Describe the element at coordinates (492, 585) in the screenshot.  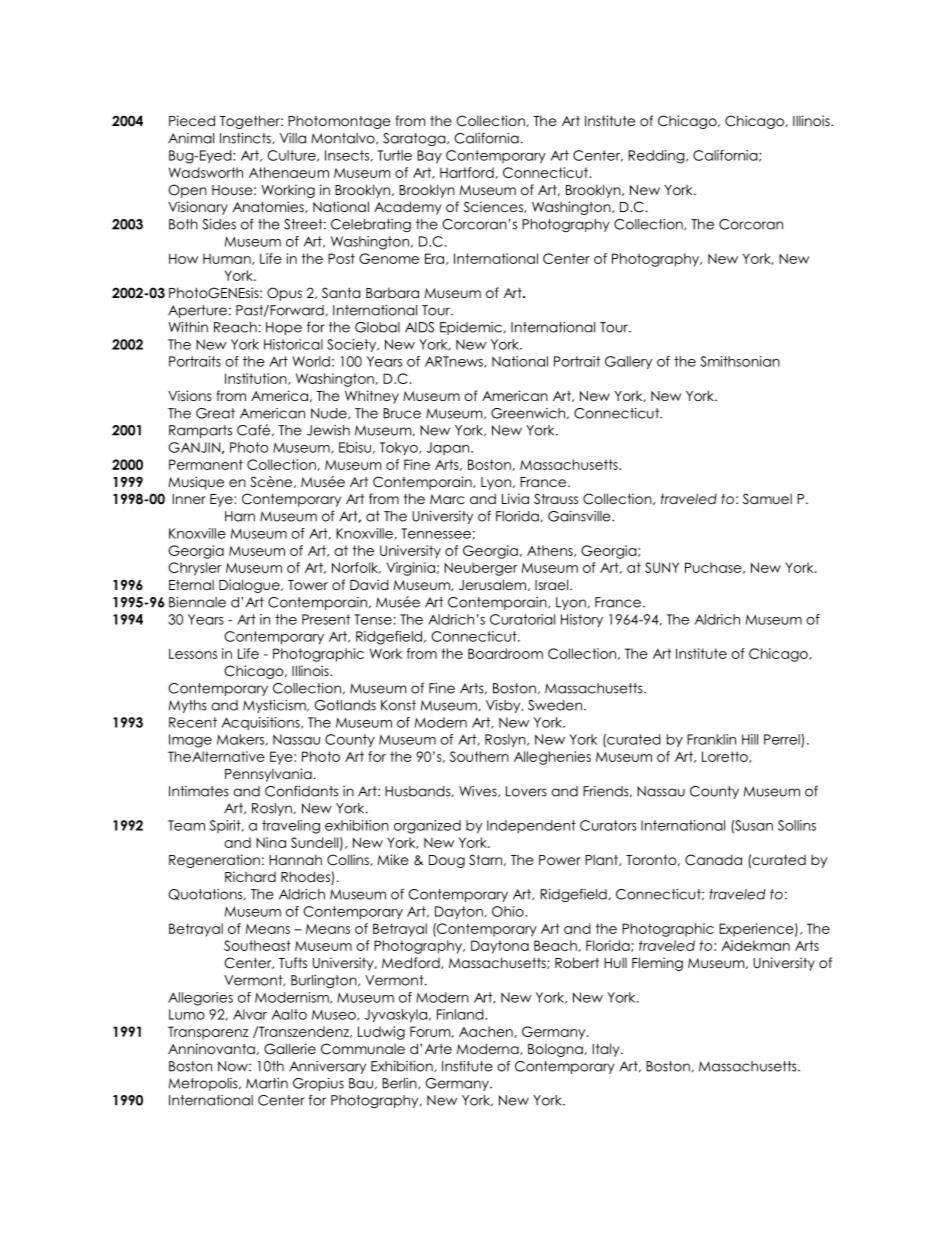
I see `Jerusalem` at that location.
